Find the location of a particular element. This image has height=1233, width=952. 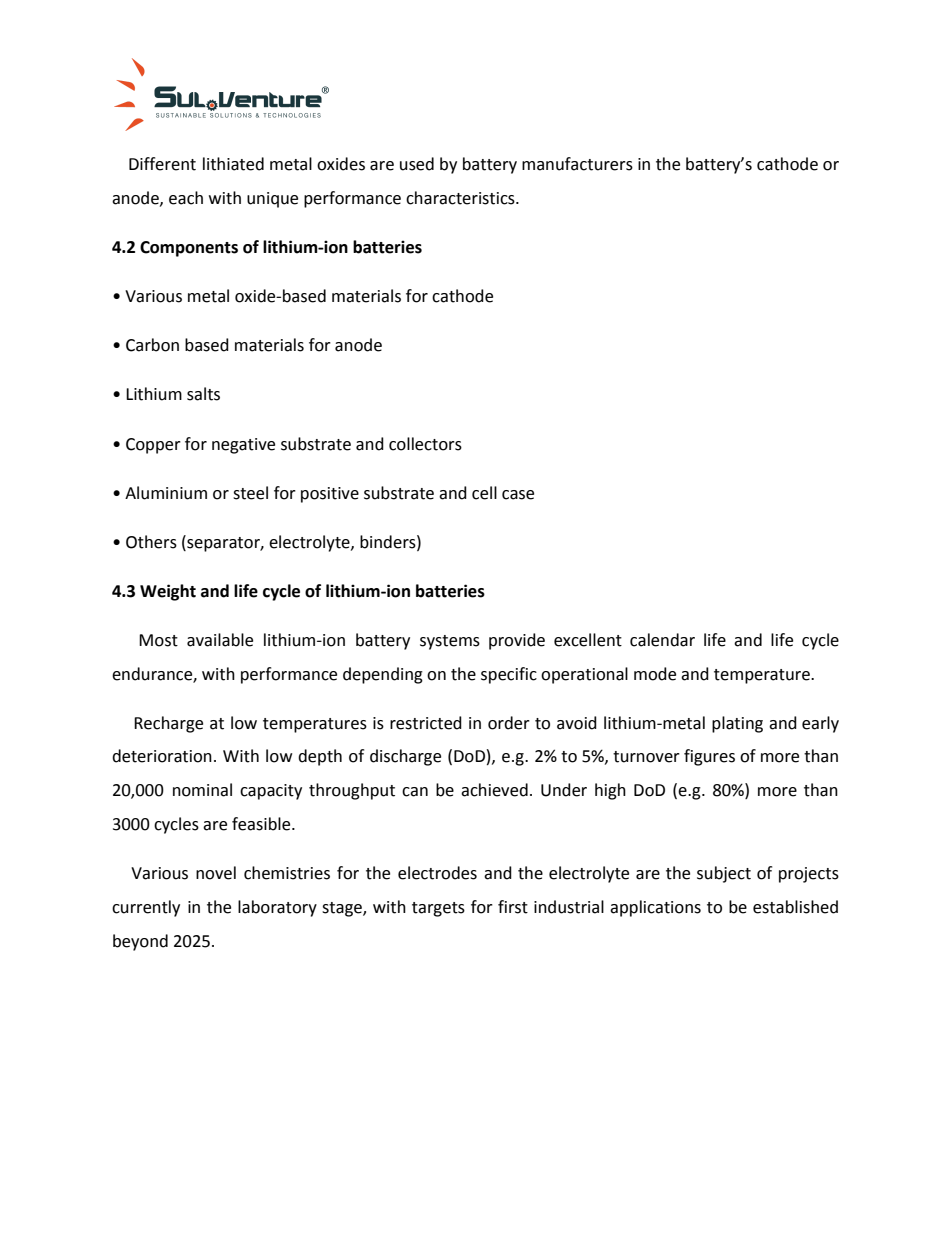

case is located at coordinates (518, 495).
